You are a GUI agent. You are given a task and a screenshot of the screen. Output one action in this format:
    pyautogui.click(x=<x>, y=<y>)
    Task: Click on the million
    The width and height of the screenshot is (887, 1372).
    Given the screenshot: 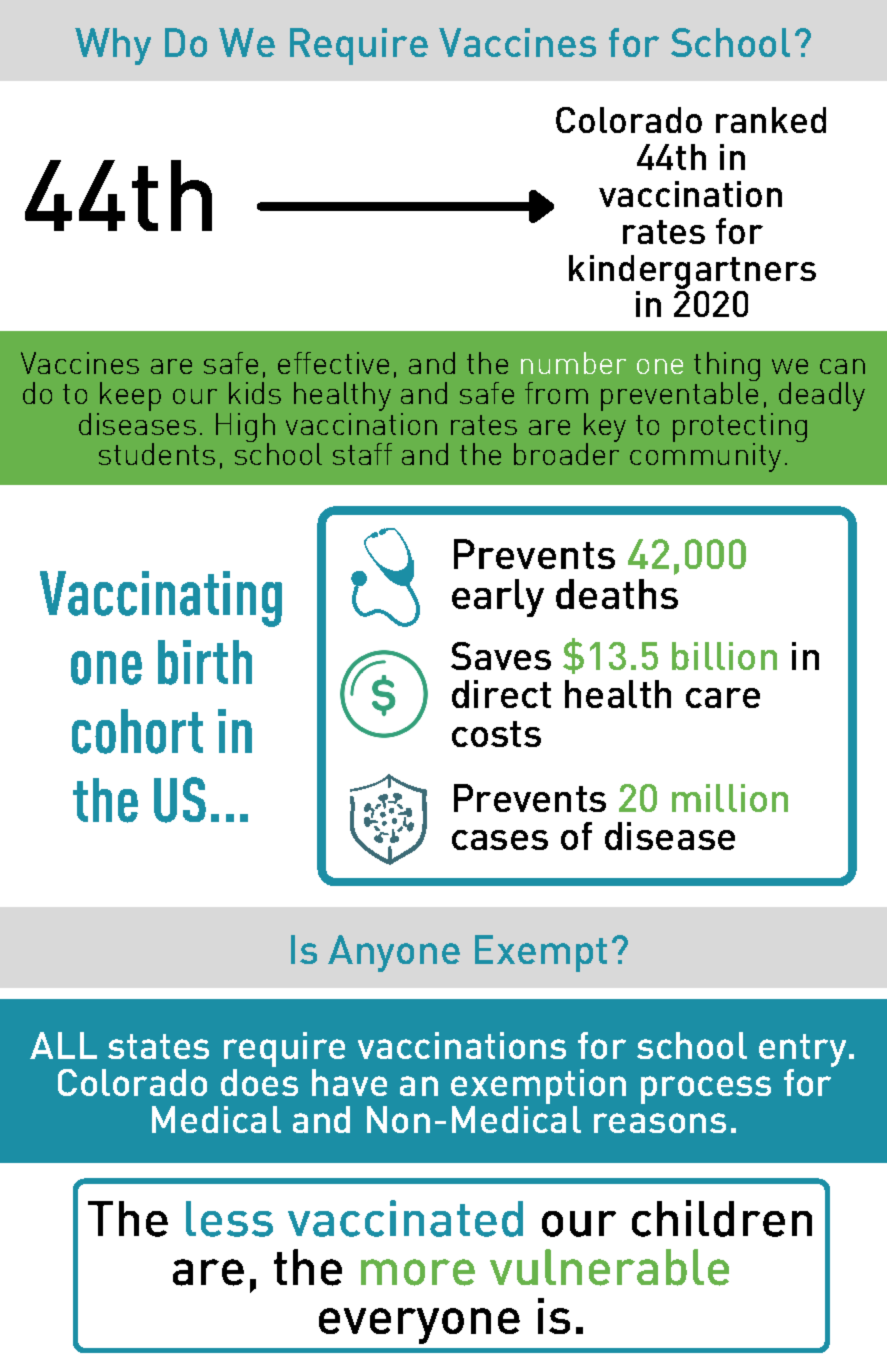 What is the action you would take?
    pyautogui.click(x=730, y=798)
